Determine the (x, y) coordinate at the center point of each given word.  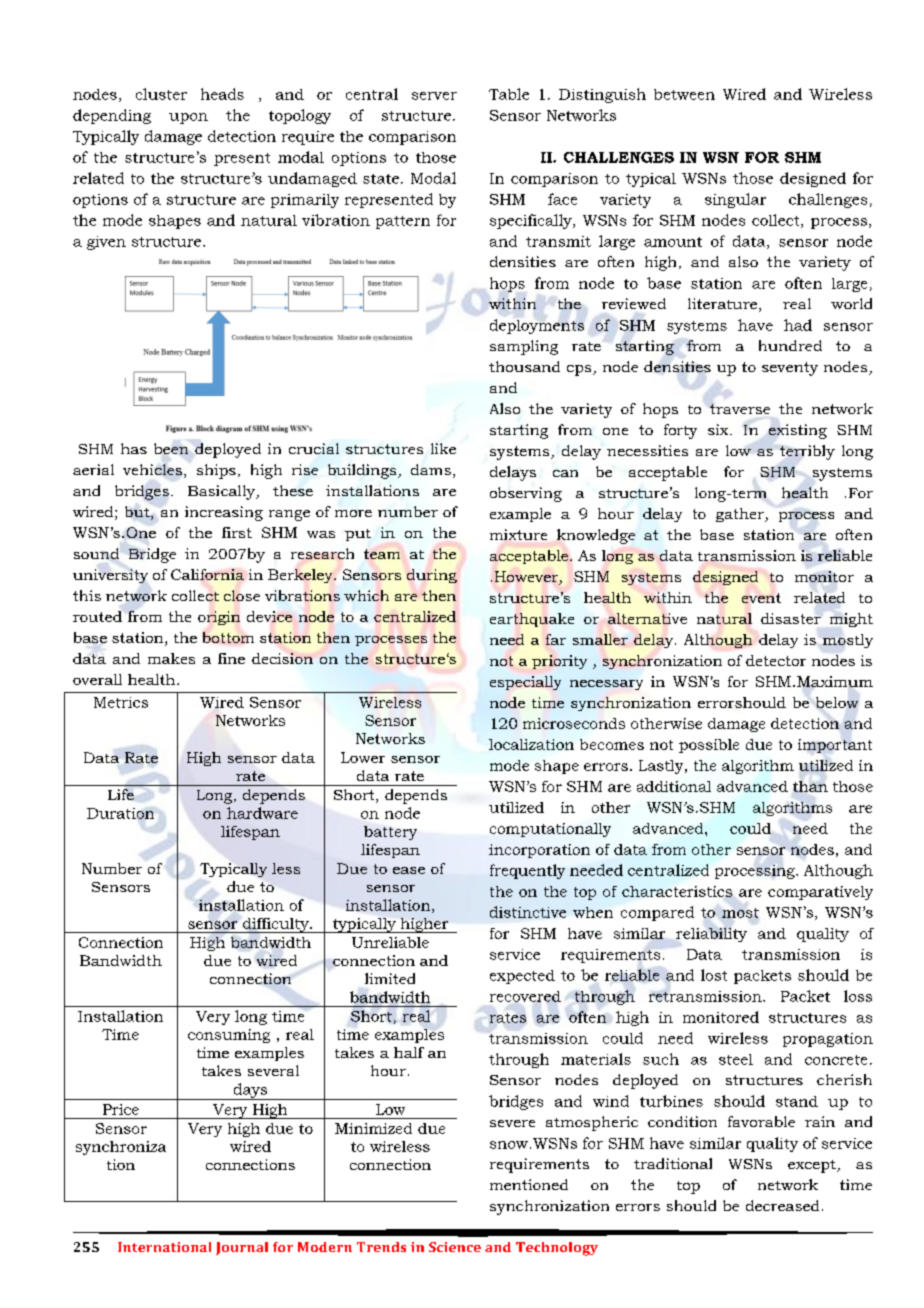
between (684, 94)
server (434, 96)
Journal (242, 1248)
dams (431, 469)
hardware (262, 813)
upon (188, 118)
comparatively (820, 893)
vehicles (152, 469)
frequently (527, 871)
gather (741, 515)
